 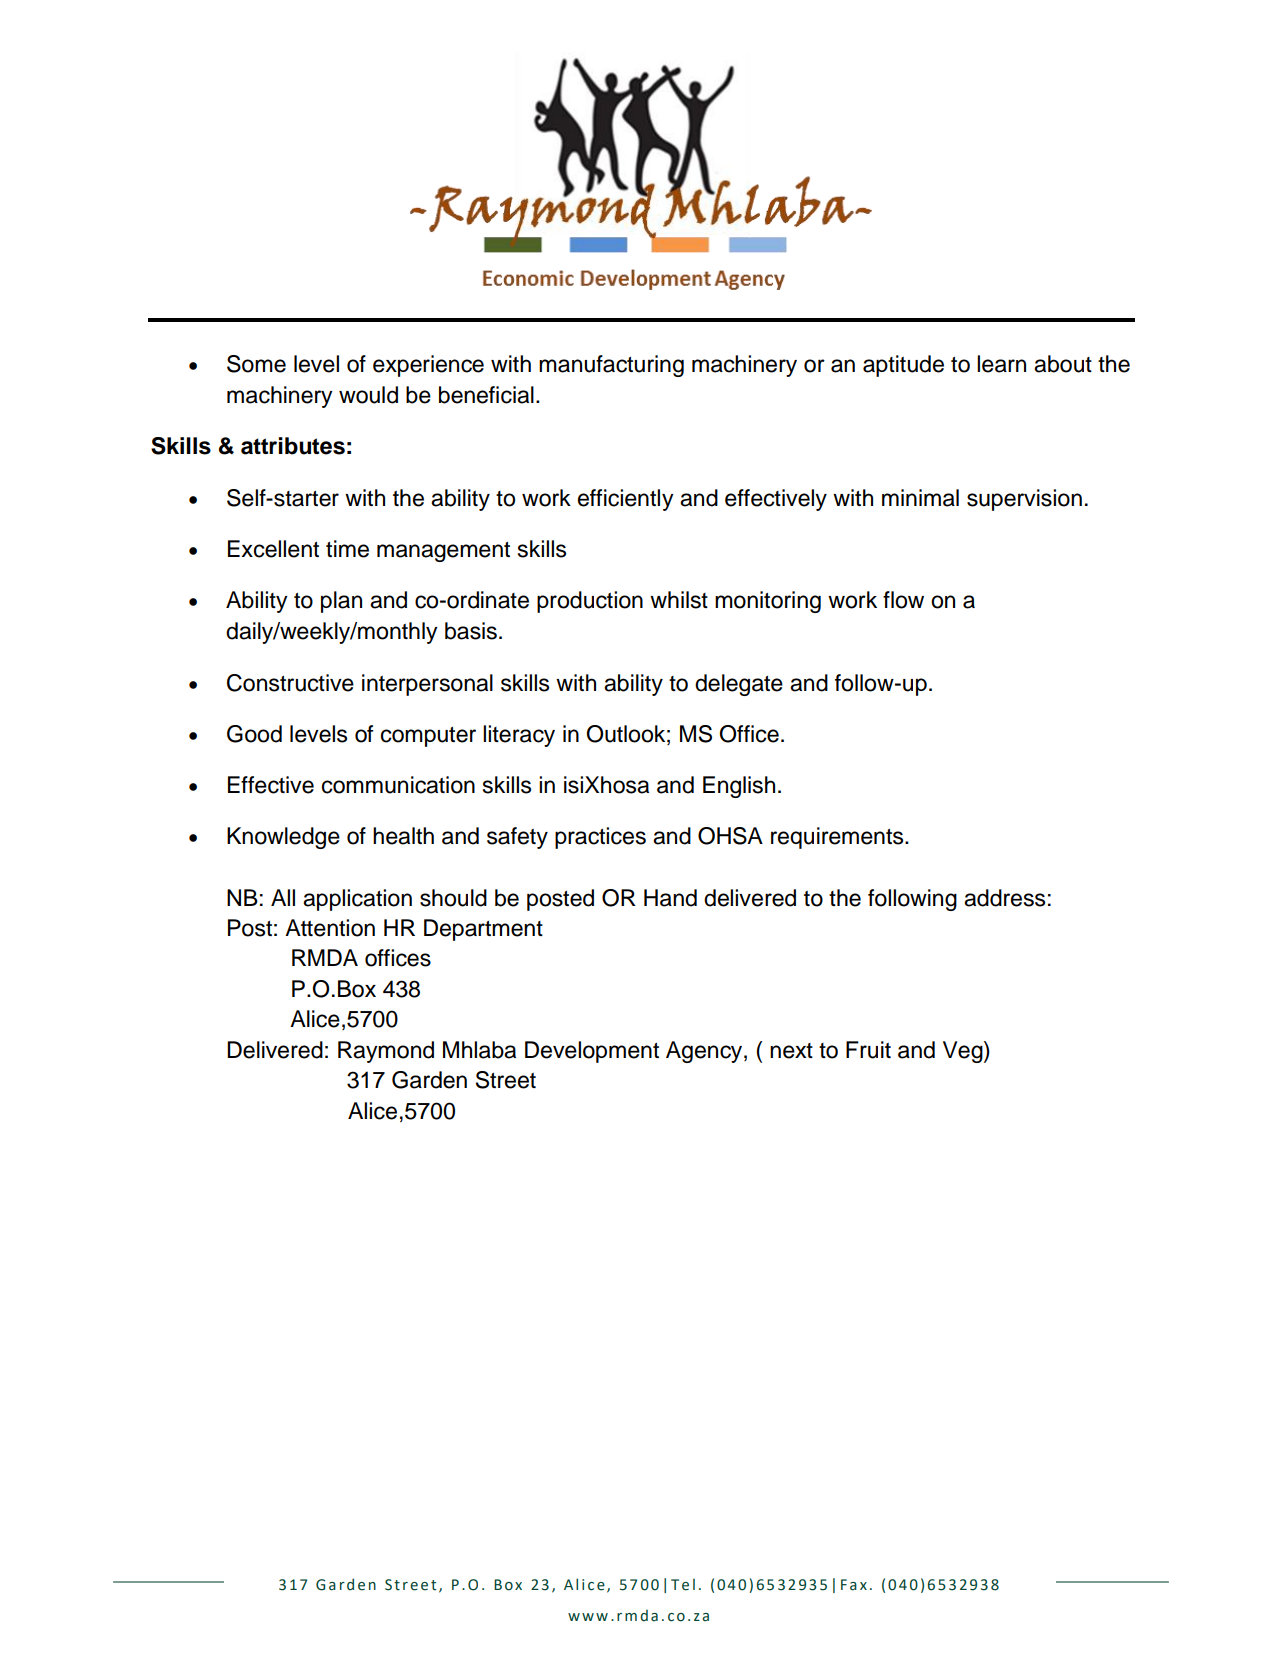 I want to click on Raymond, so click(x=386, y=1052).
